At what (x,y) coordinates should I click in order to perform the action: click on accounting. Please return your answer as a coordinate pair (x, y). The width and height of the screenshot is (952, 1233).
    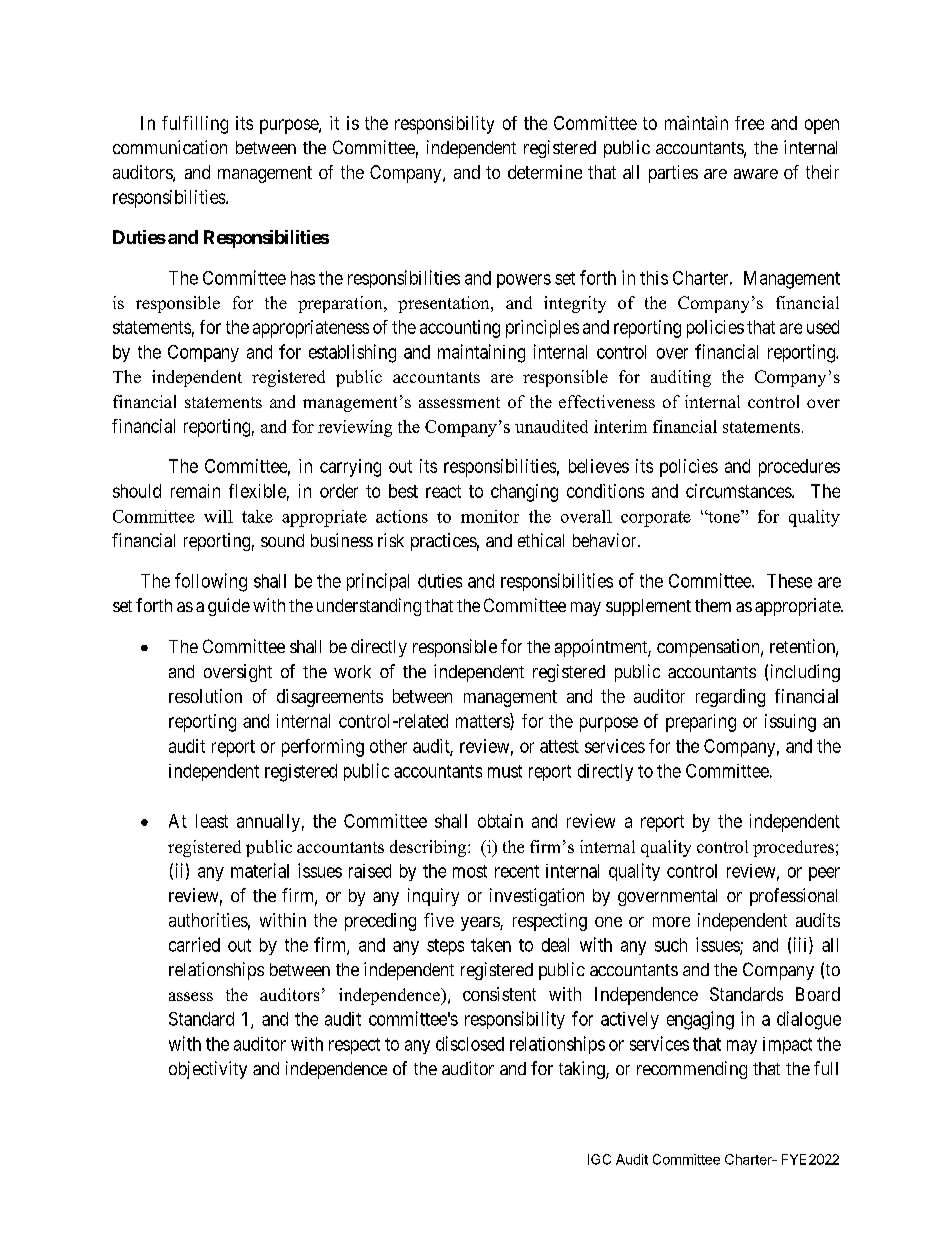
    Looking at the image, I should click on (460, 329).
